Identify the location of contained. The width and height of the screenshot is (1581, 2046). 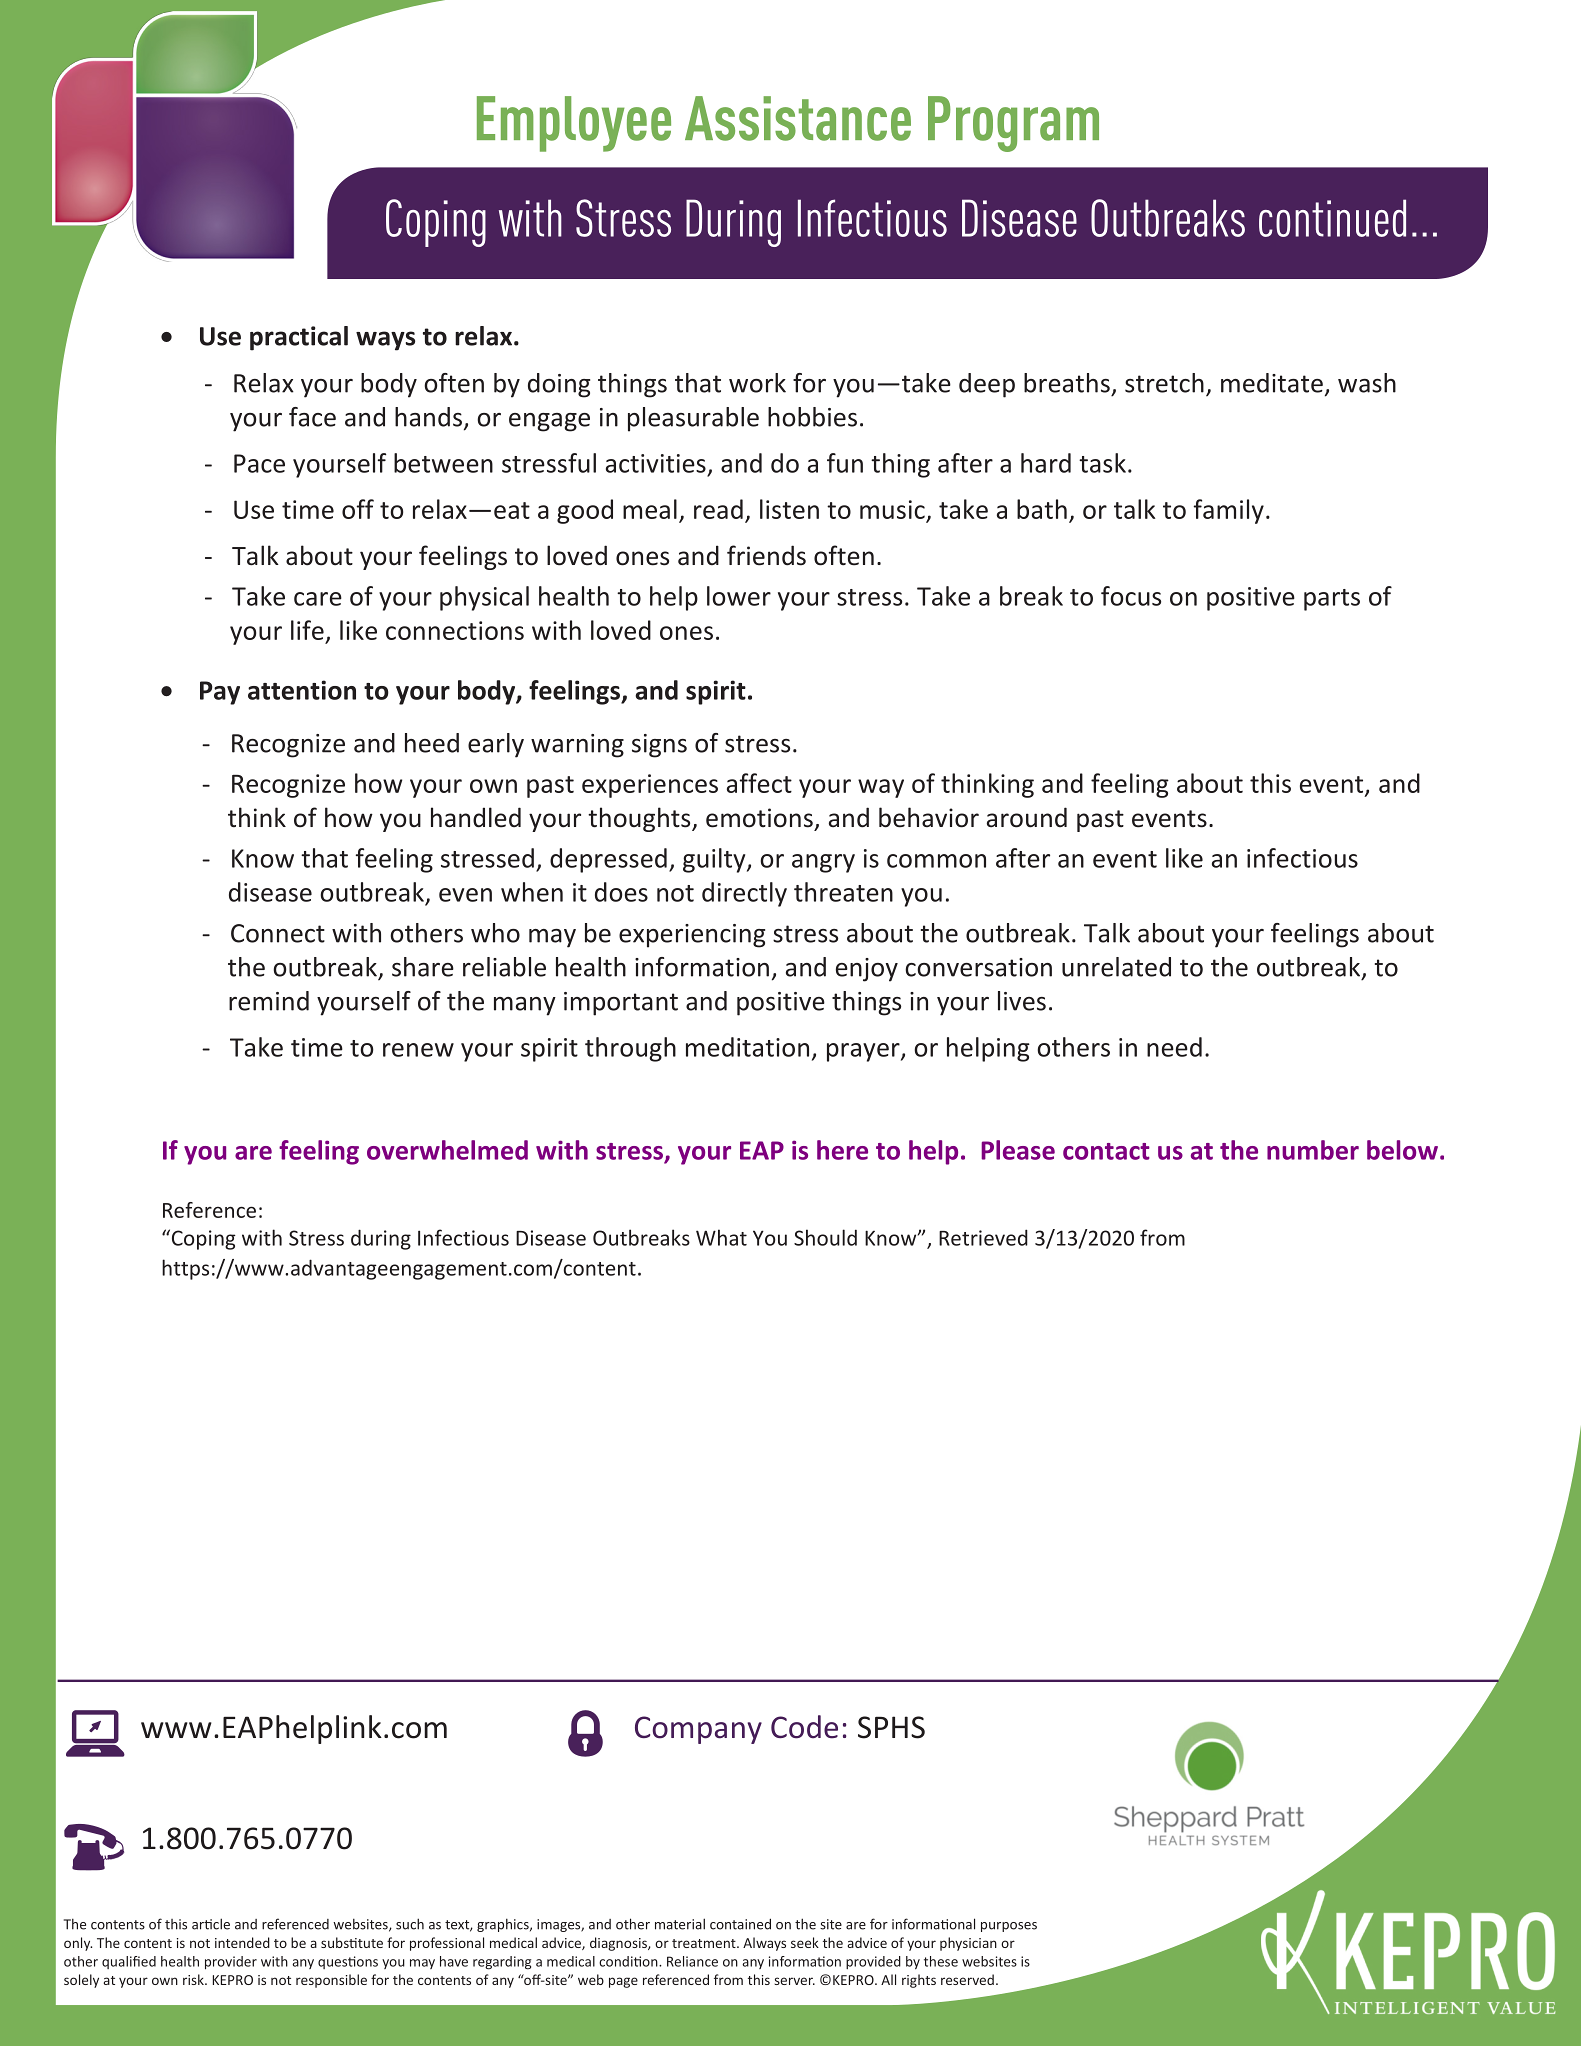
(740, 1924).
